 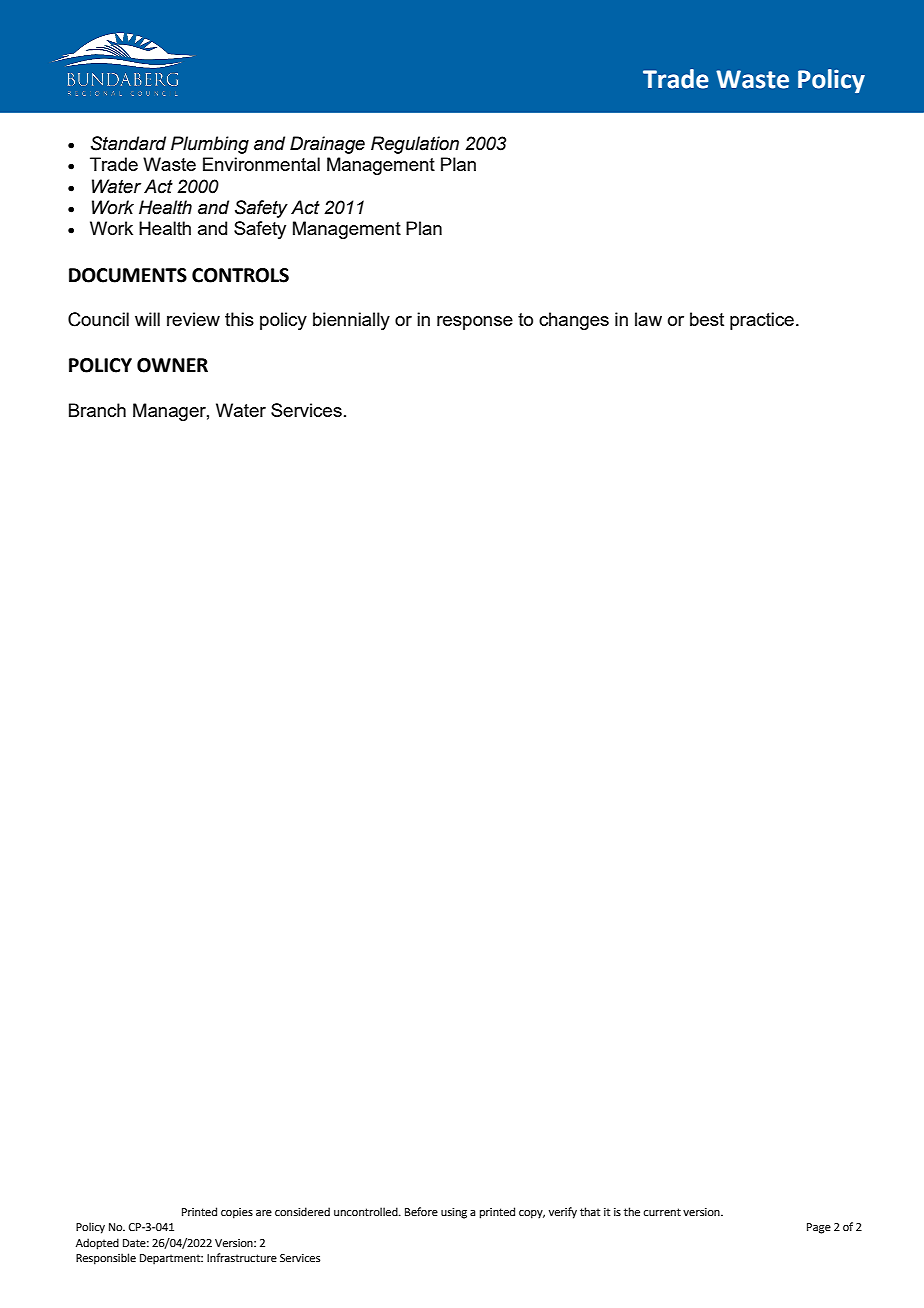 What do you see at coordinates (475, 323) in the document?
I see `response` at bounding box center [475, 323].
